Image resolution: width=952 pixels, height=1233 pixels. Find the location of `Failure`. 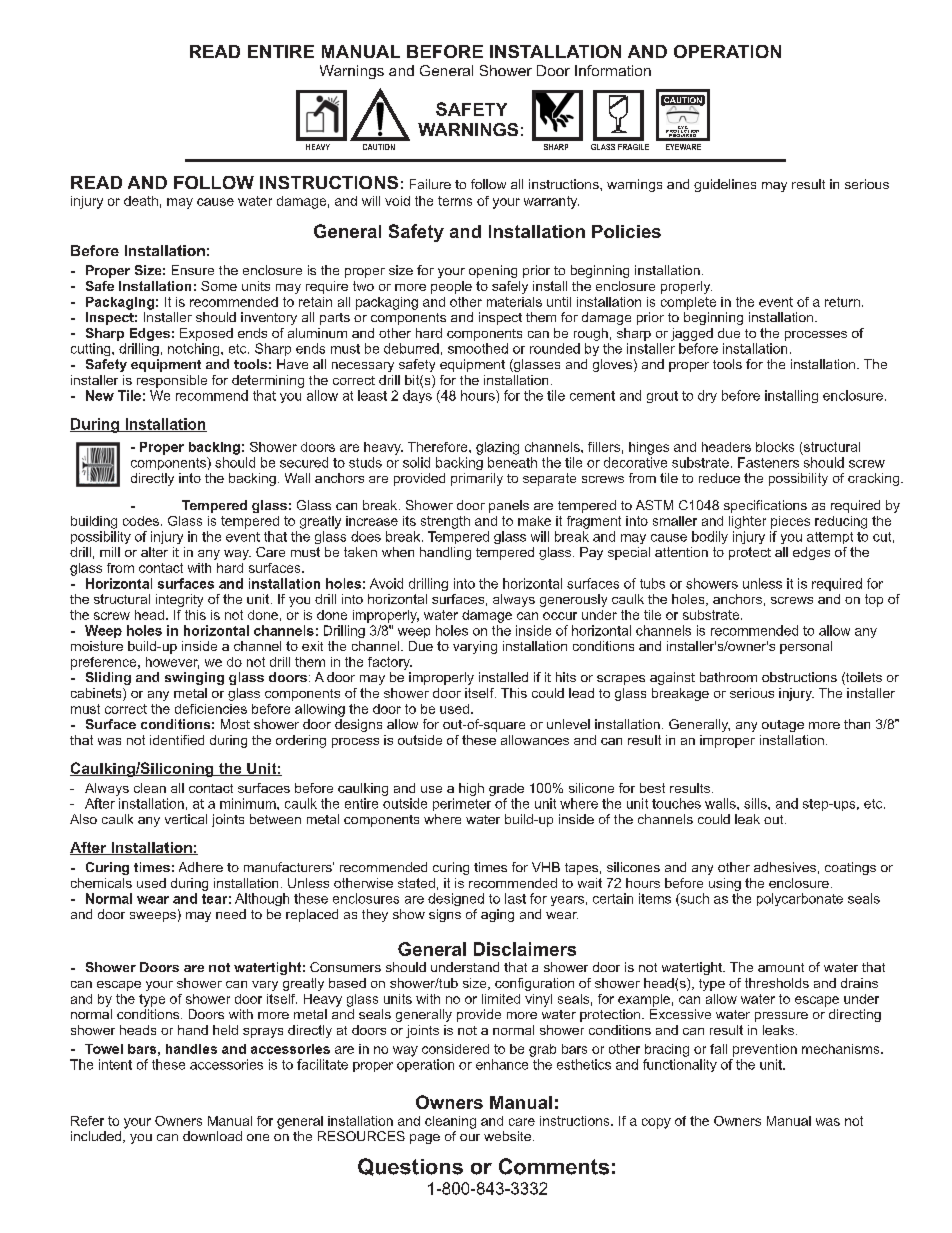

Failure is located at coordinates (430, 184).
